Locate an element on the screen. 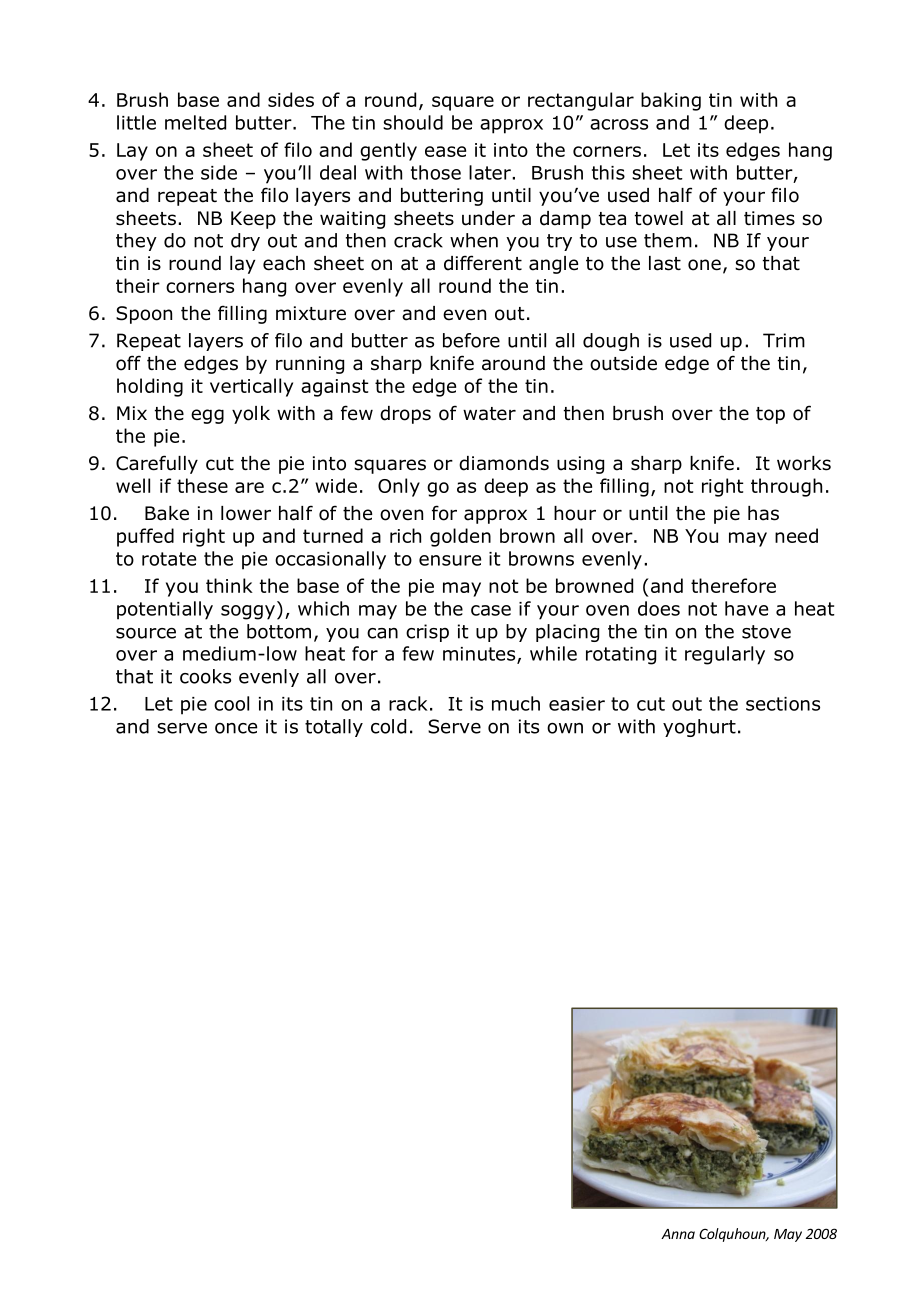  regularly is located at coordinates (725, 655).
